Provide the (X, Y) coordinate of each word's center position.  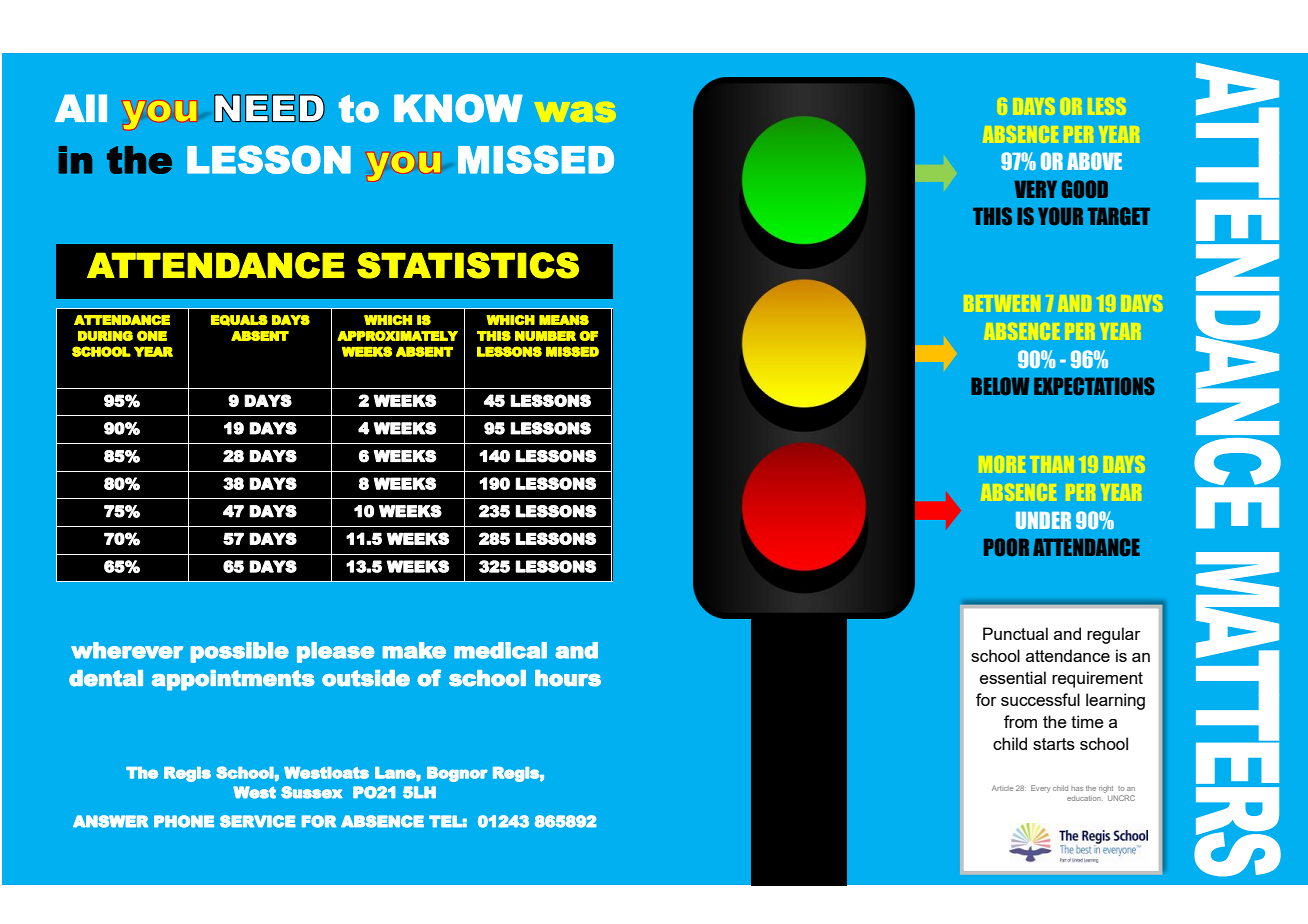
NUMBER (545, 336)
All (81, 108)
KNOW (458, 108)
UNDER (1043, 520)
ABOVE (1094, 161)
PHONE (184, 821)
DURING (105, 336)
